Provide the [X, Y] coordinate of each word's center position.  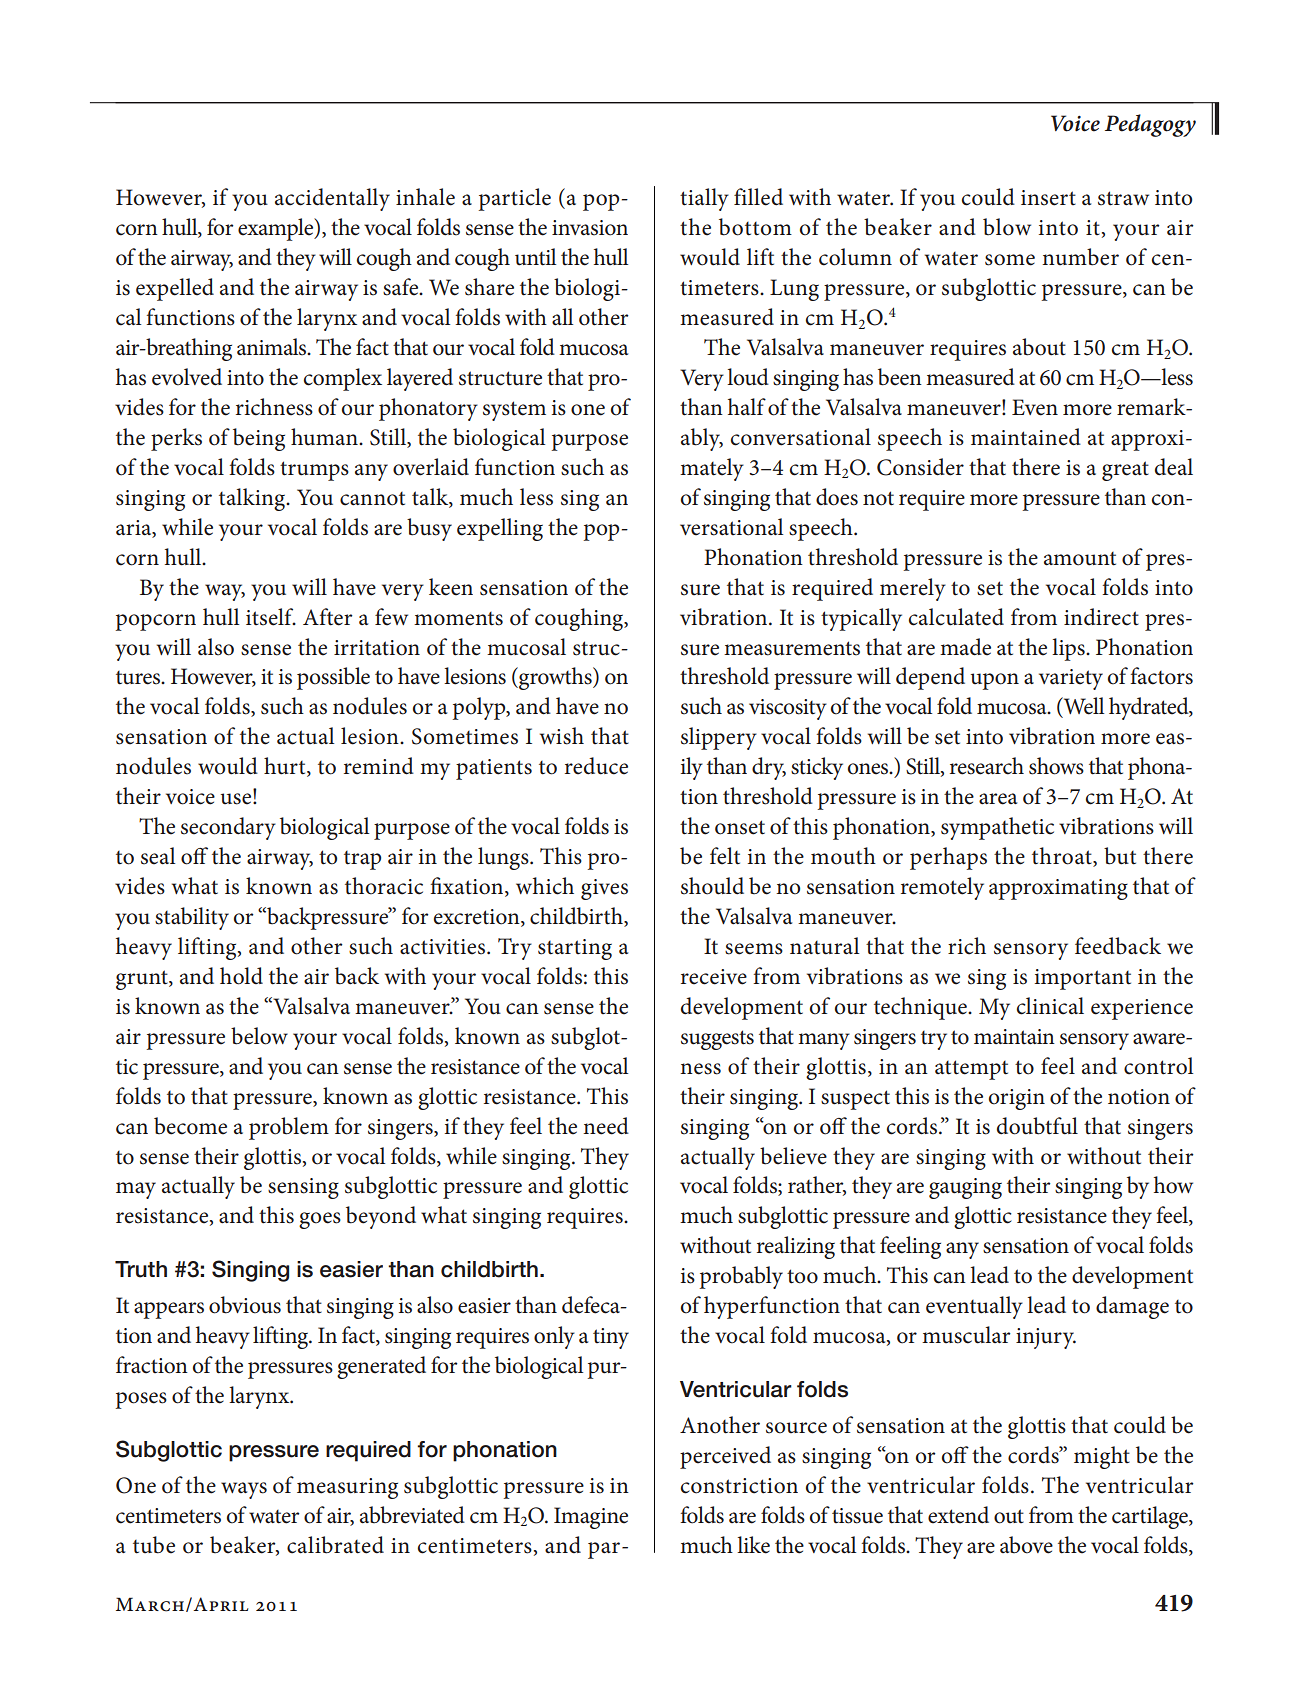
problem [289, 1128]
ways [244, 1490]
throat [1063, 857]
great [1125, 471]
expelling [500, 529]
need [606, 1126]
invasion [590, 228]
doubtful [1037, 1126]
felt [725, 856]
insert [1048, 198]
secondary [228, 828]
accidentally [332, 199]
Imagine [591, 1518]
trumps [314, 471]
